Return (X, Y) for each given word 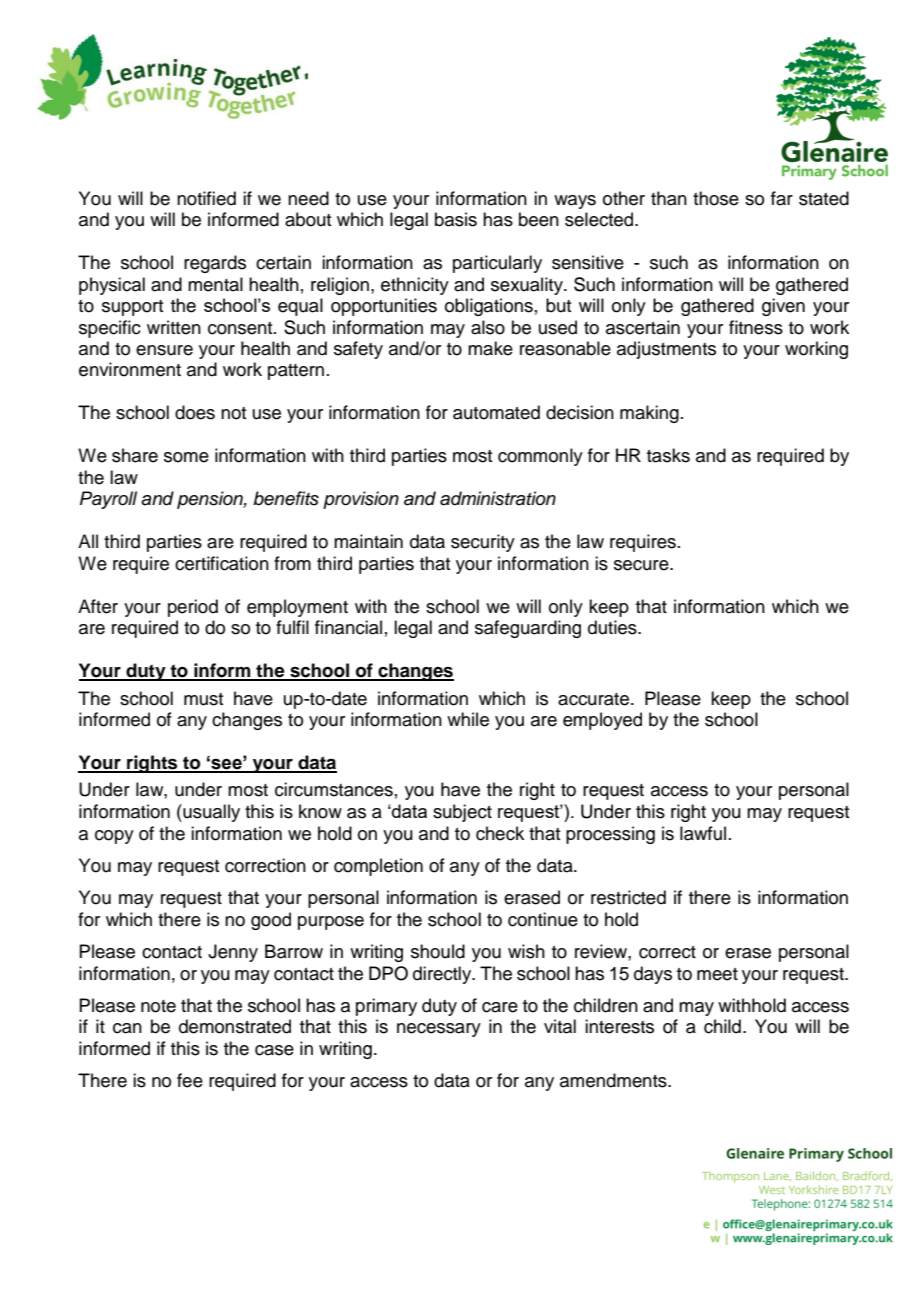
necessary (439, 1030)
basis (456, 219)
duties (613, 627)
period (193, 608)
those (716, 198)
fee (190, 1080)
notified (206, 198)
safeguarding (528, 629)
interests (619, 1026)
